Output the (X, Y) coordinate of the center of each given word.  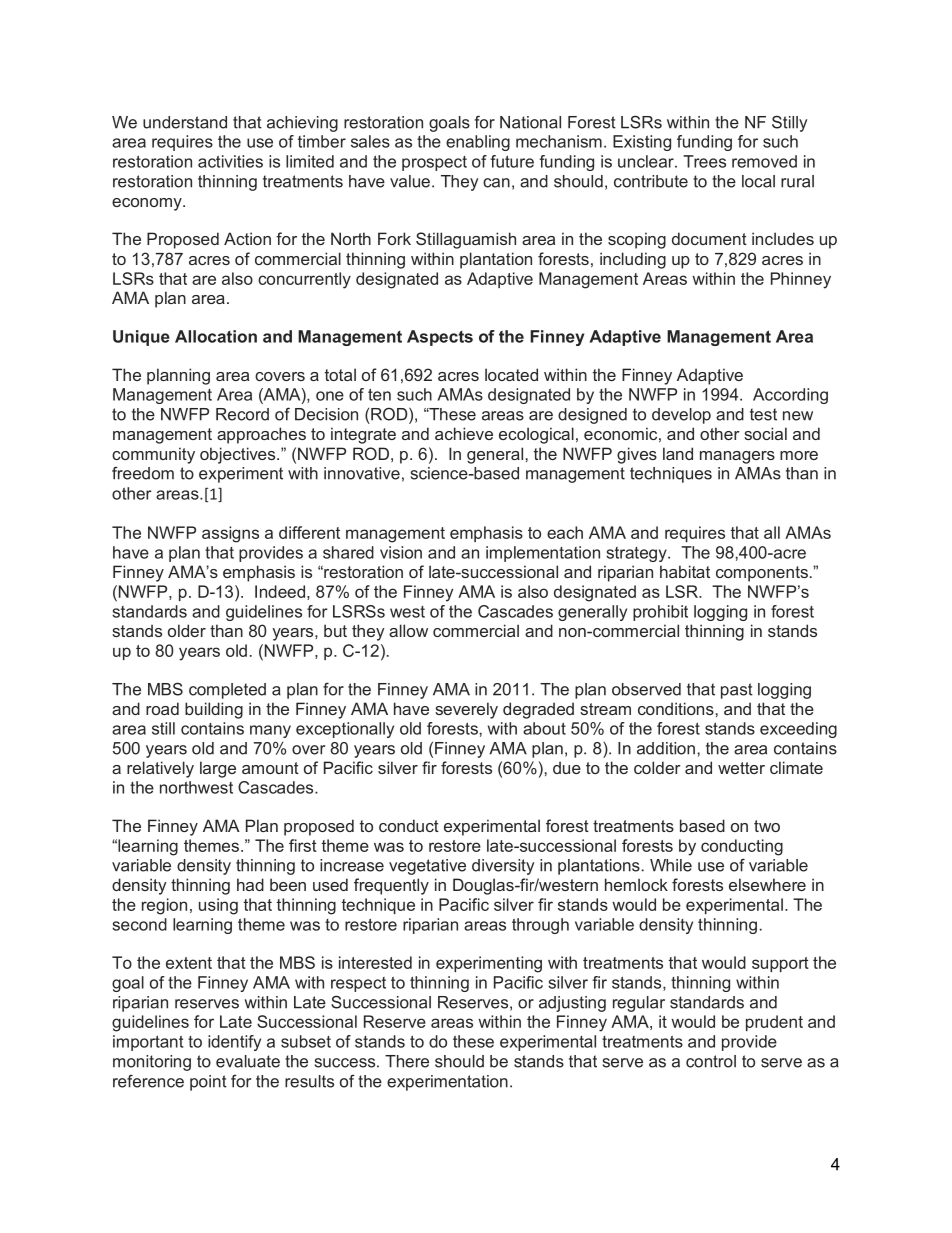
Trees (704, 161)
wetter (741, 768)
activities (230, 161)
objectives (239, 455)
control (711, 1061)
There (407, 1061)
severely (466, 710)
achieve (464, 433)
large (218, 769)
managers (737, 457)
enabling (478, 143)
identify (234, 1043)
